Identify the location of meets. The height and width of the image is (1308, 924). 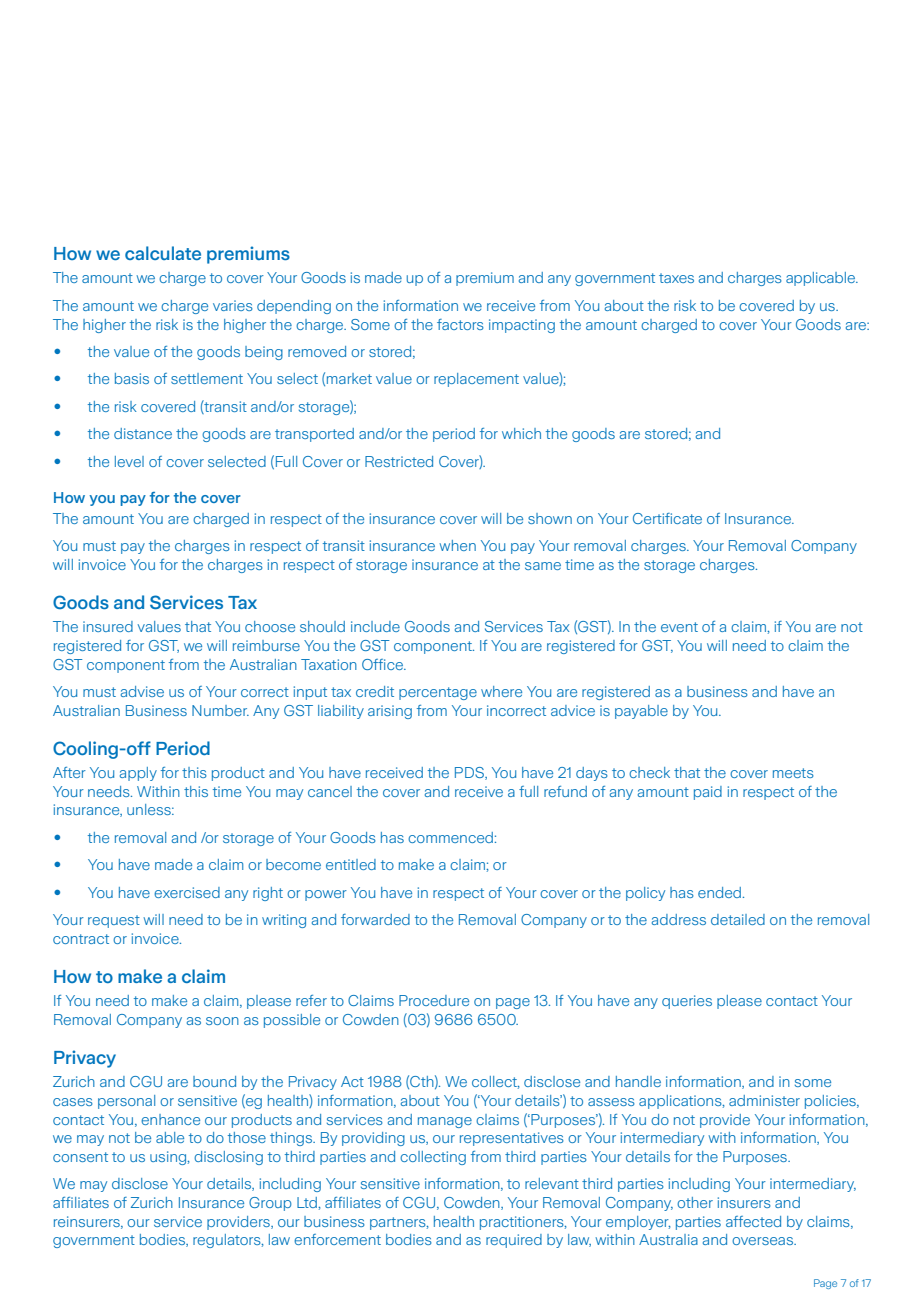
(793, 773).
